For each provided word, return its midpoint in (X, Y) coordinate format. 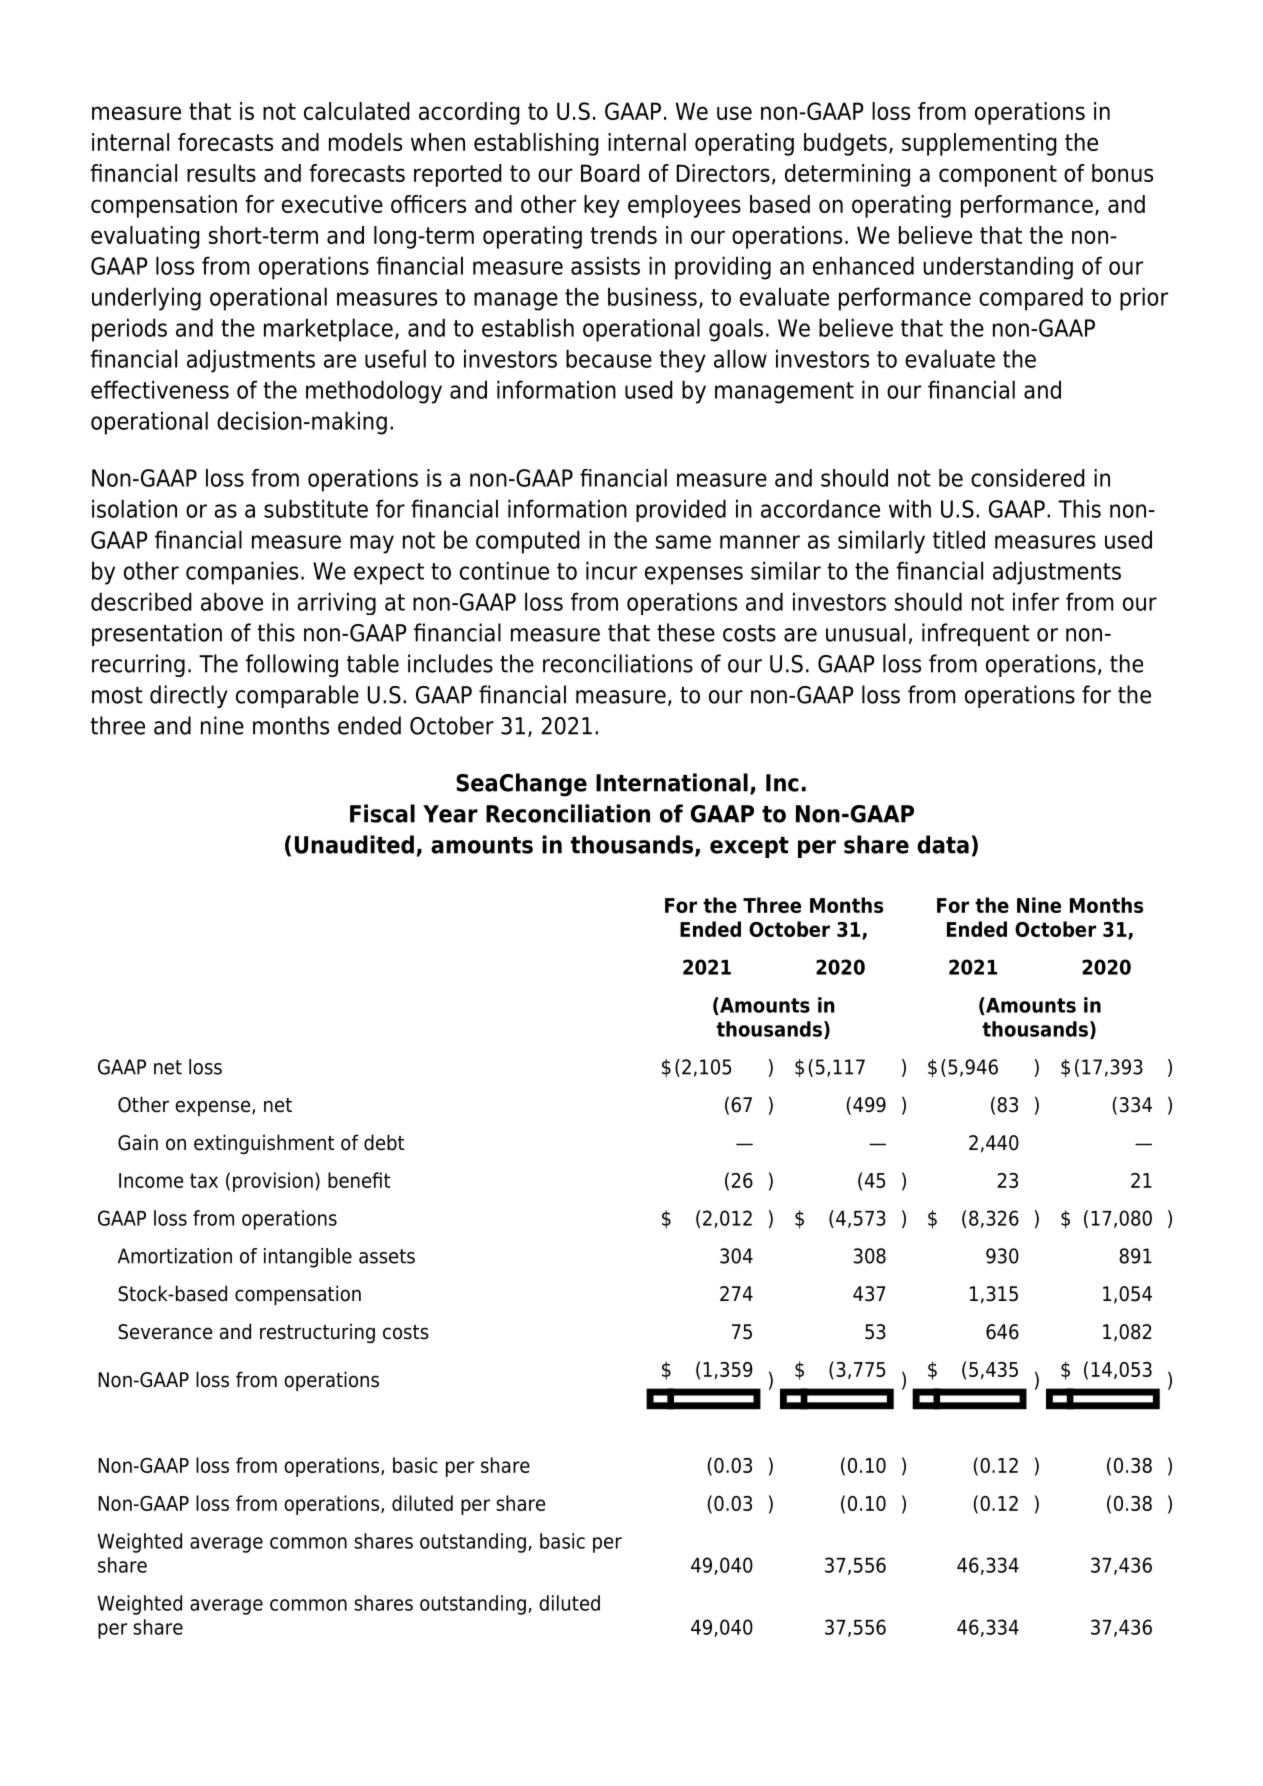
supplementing (979, 144)
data (943, 844)
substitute (316, 508)
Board (610, 173)
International (672, 782)
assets (387, 1256)
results (221, 173)
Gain (138, 1142)
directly (189, 696)
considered (1027, 478)
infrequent (976, 634)
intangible (308, 1258)
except (749, 847)
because (609, 358)
